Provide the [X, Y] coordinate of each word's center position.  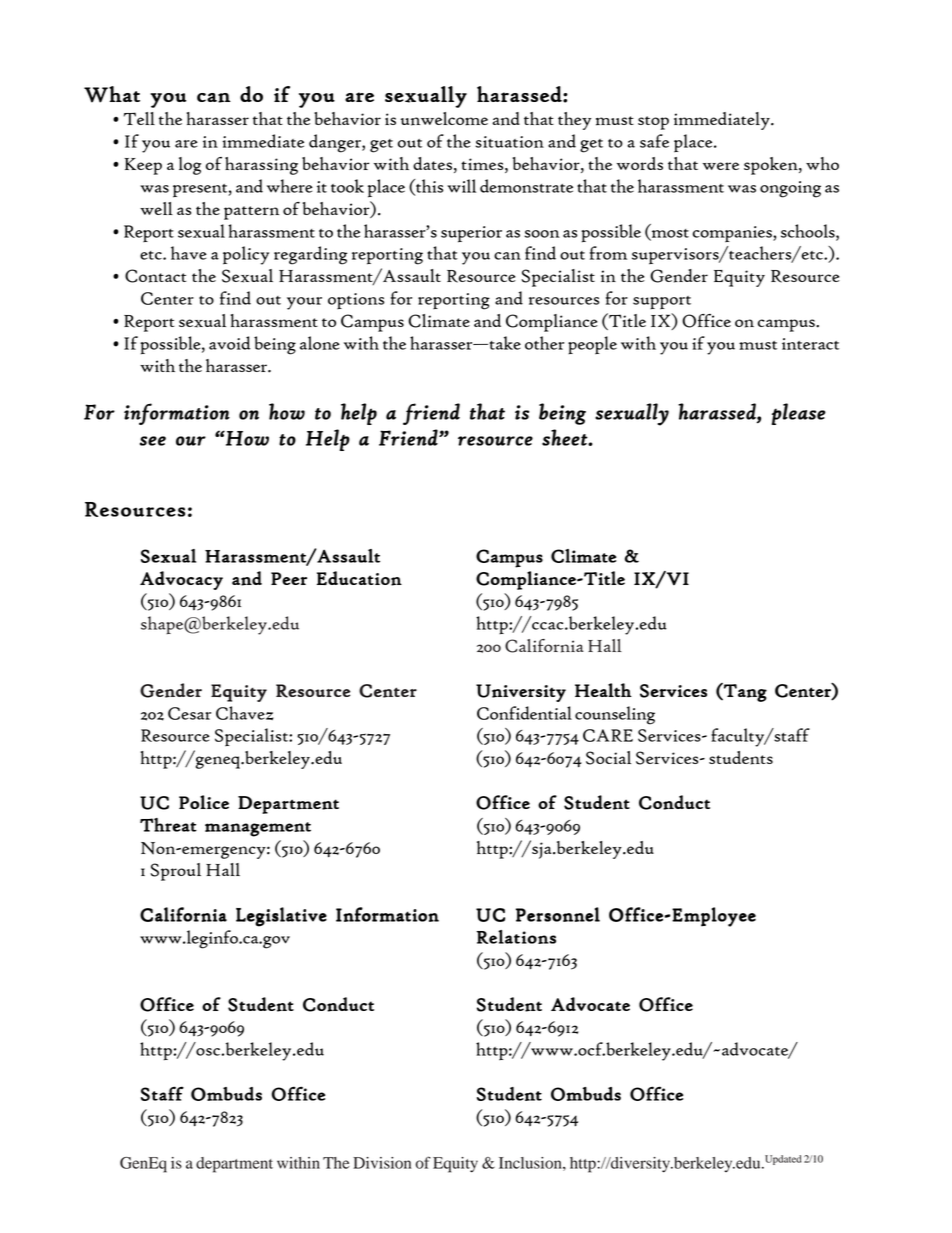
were [721, 166]
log [190, 166]
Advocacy [181, 580]
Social [608, 758]
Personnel [558, 914]
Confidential [524, 713]
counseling [615, 715]
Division [382, 1163]
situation [509, 142]
